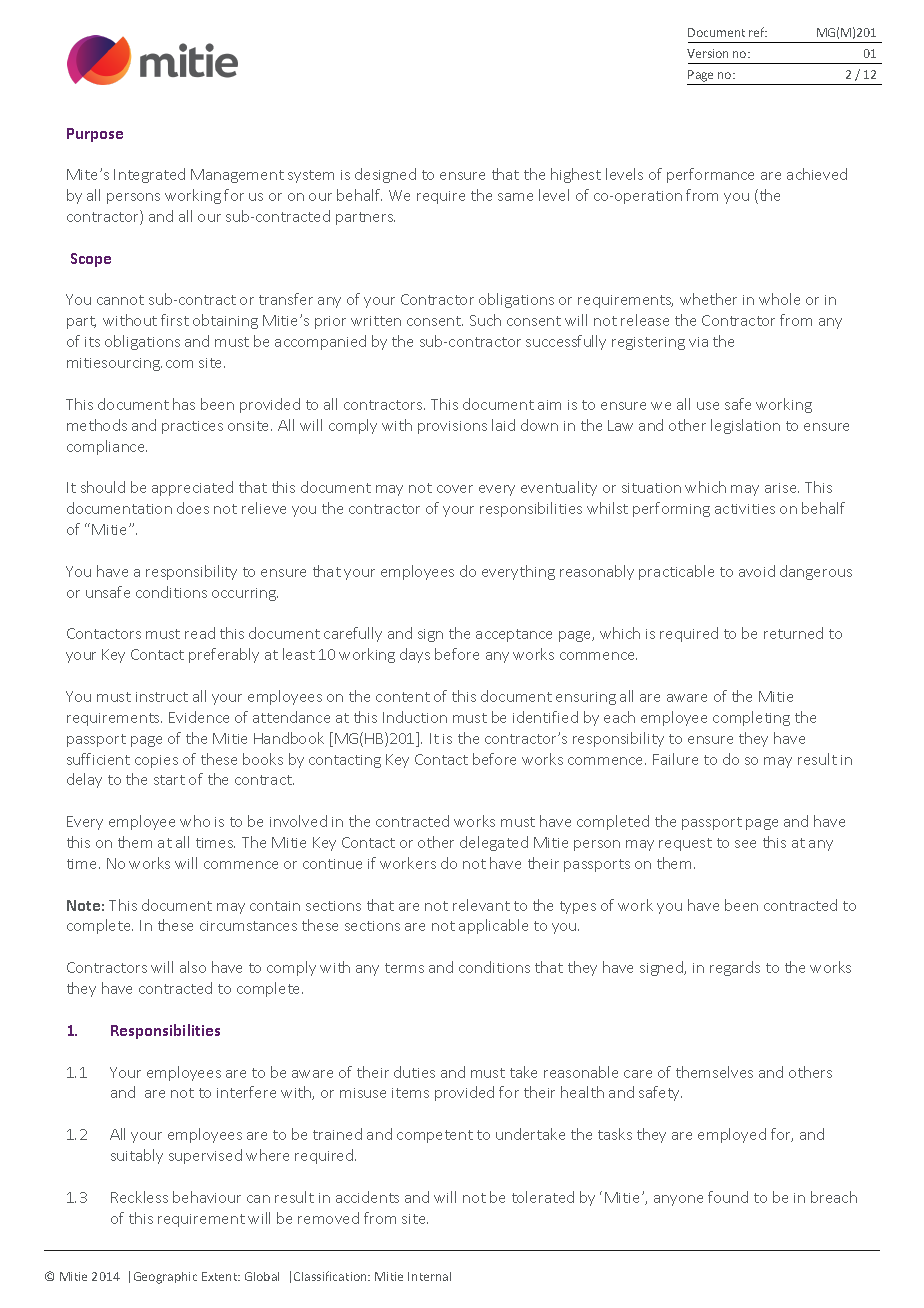  What do you see at coordinates (735, 968) in the image?
I see `regards` at bounding box center [735, 968].
